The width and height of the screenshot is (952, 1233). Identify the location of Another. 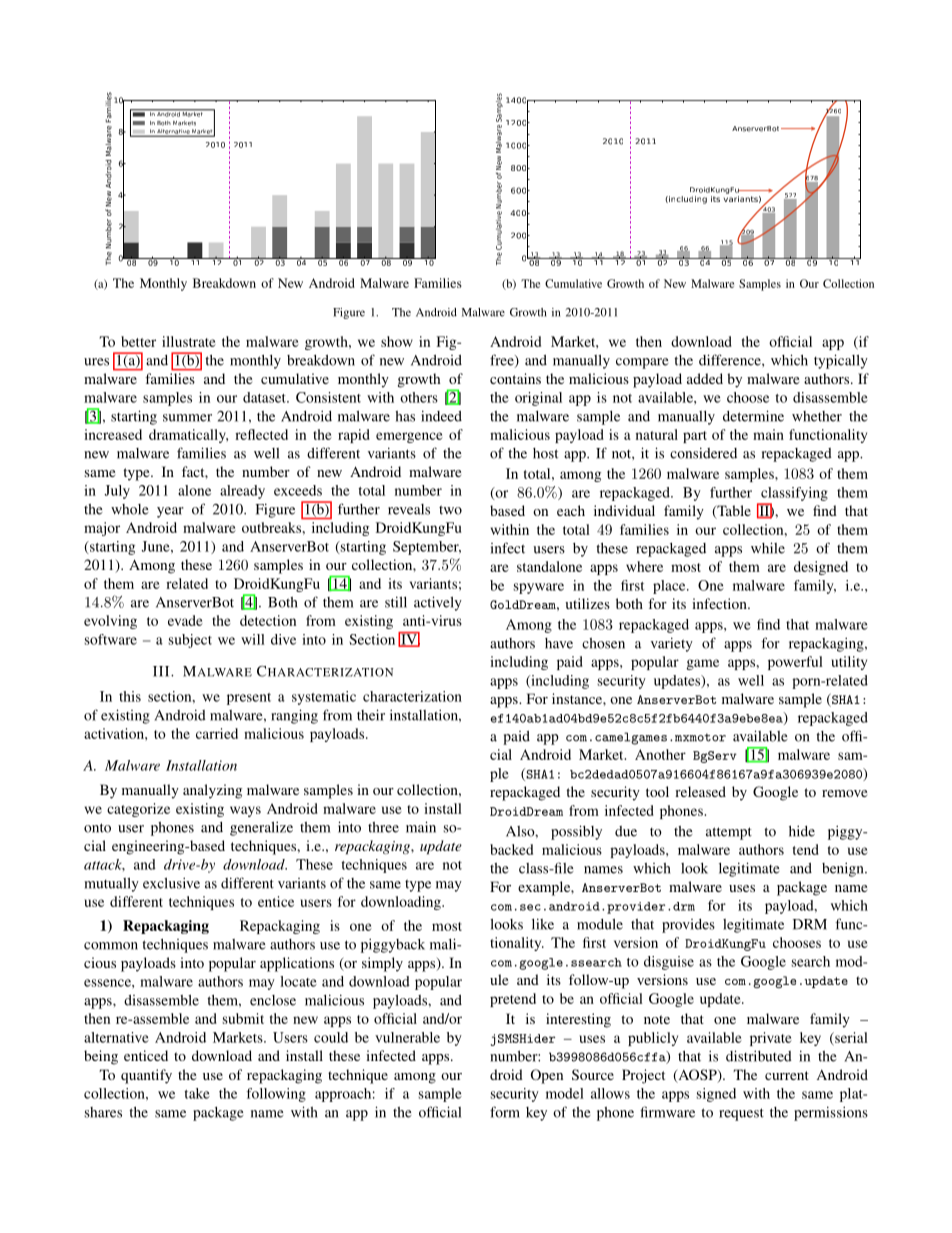
(660, 754).
